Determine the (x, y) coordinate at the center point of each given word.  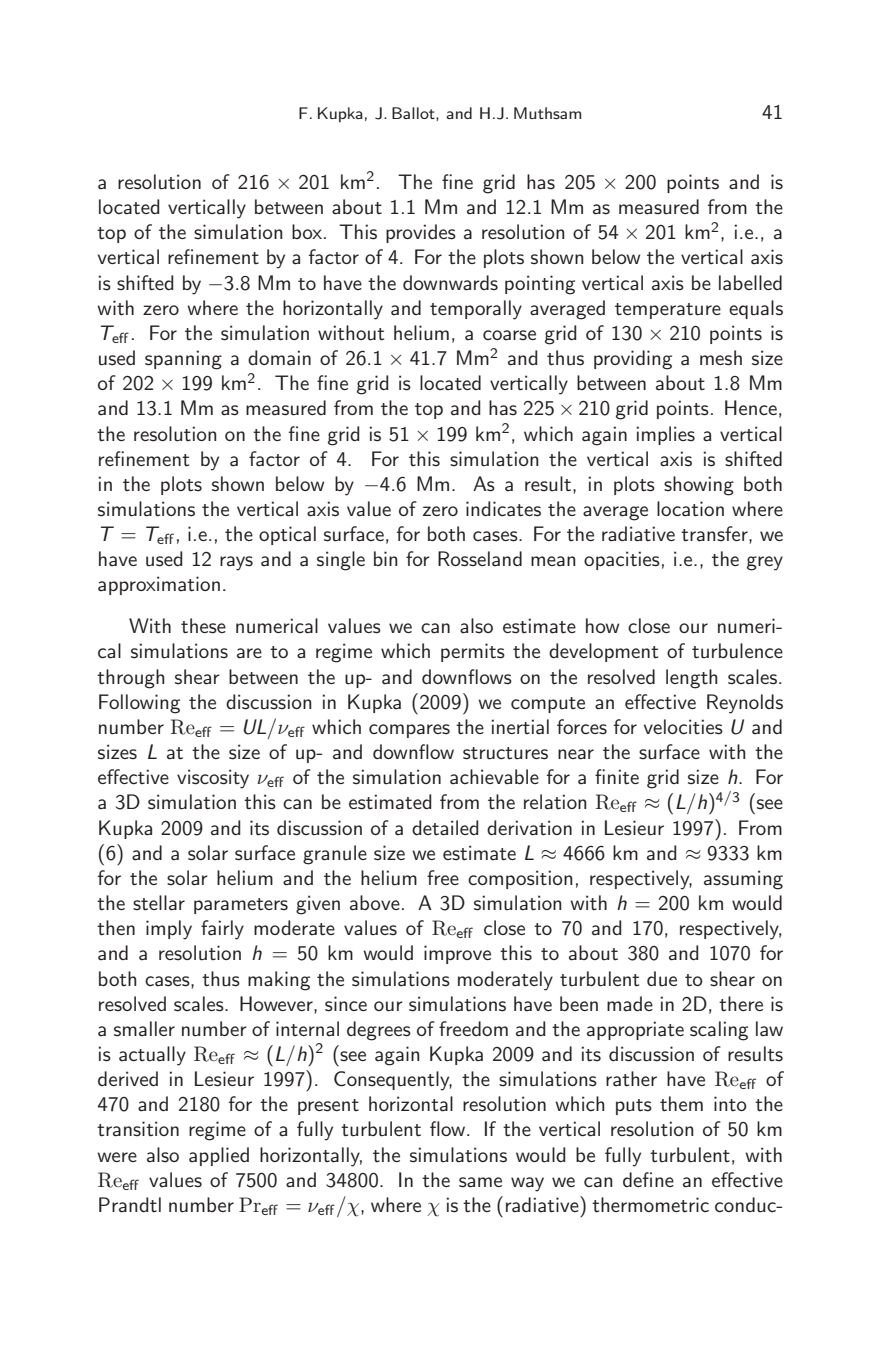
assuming (743, 880)
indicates (503, 509)
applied (219, 1156)
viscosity (213, 779)
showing (699, 486)
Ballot (414, 114)
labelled (750, 283)
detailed (445, 828)
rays (236, 563)
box (308, 231)
